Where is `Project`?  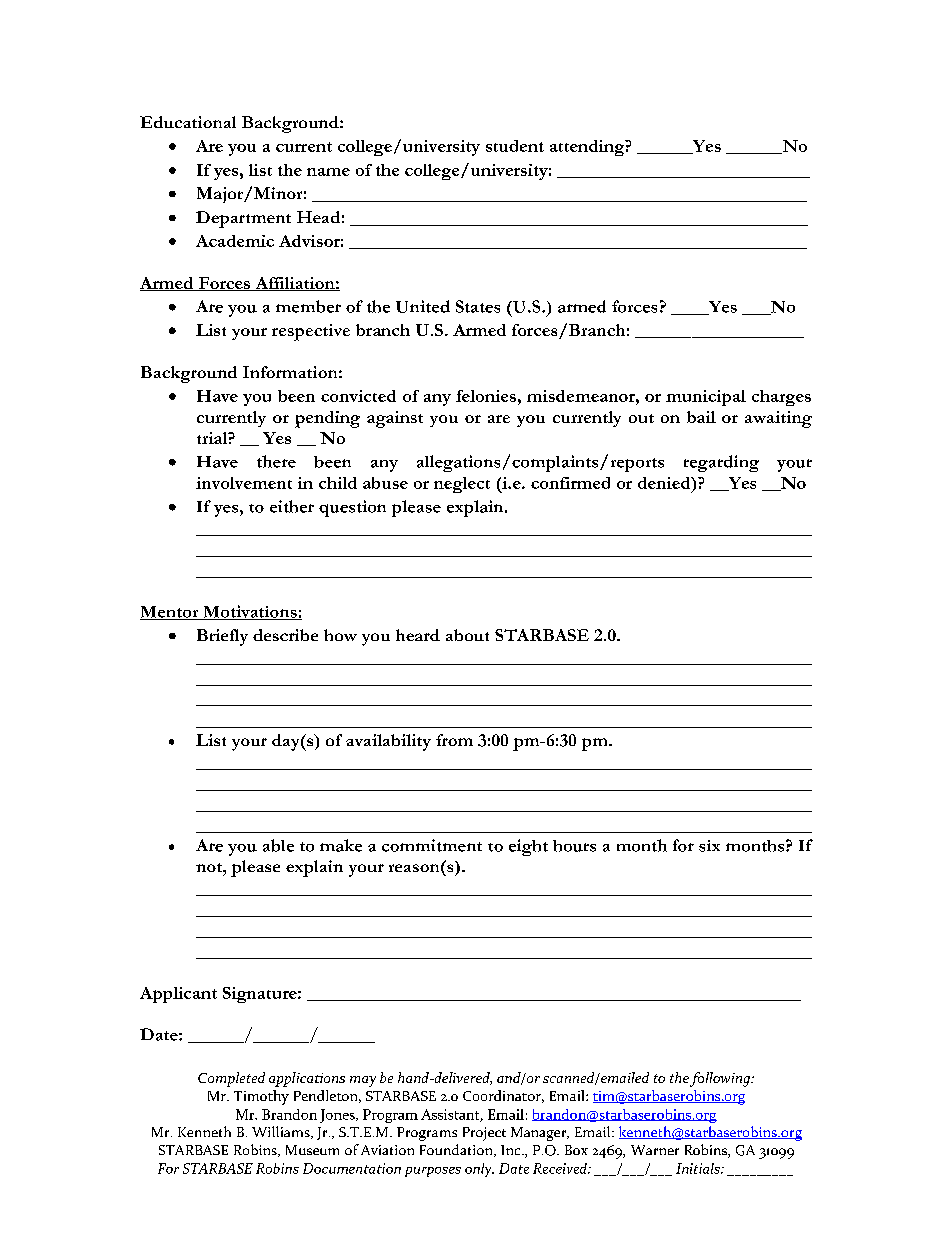 Project is located at coordinates (484, 1134).
